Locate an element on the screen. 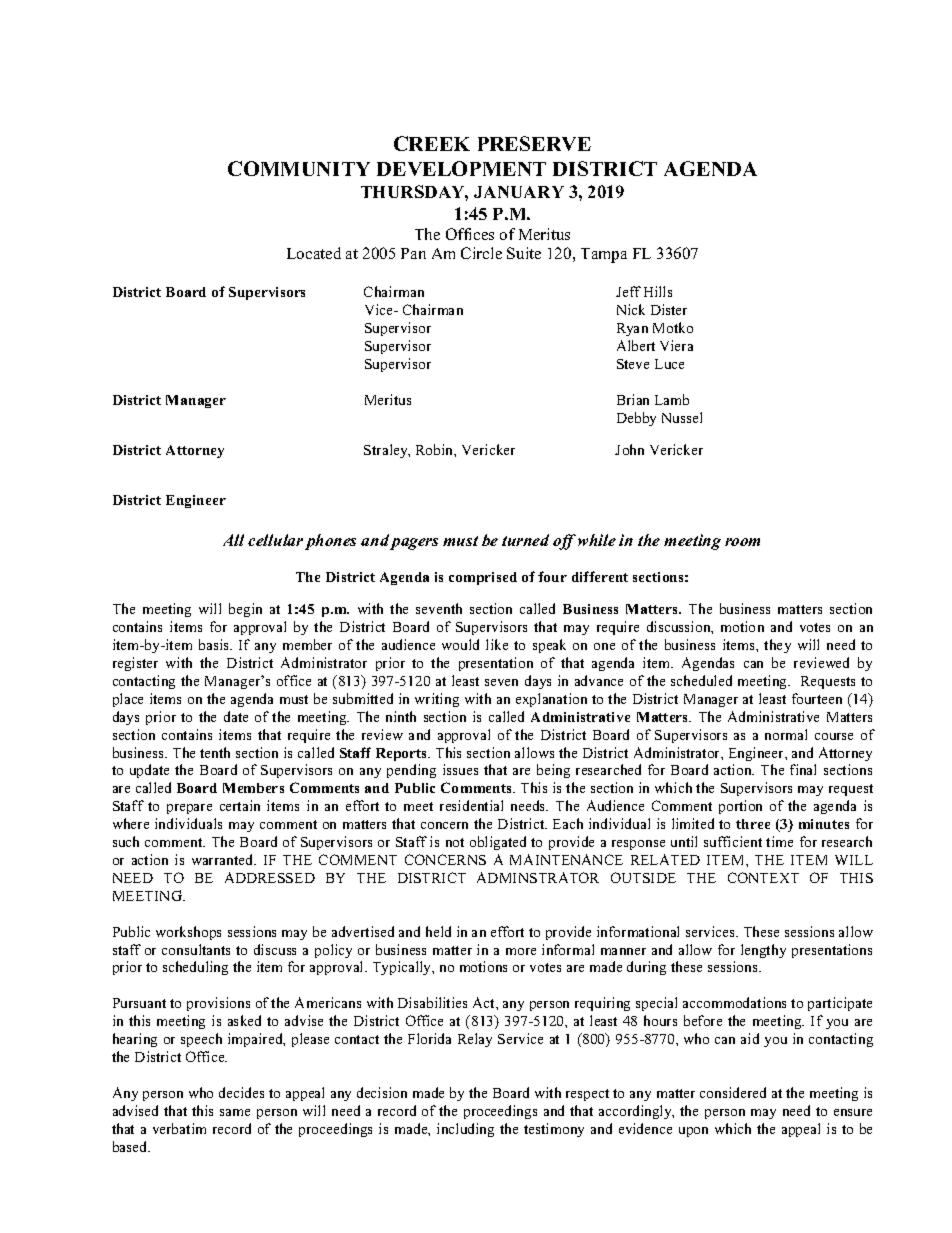 This screenshot has width=952, height=1233. portion is located at coordinates (740, 807).
